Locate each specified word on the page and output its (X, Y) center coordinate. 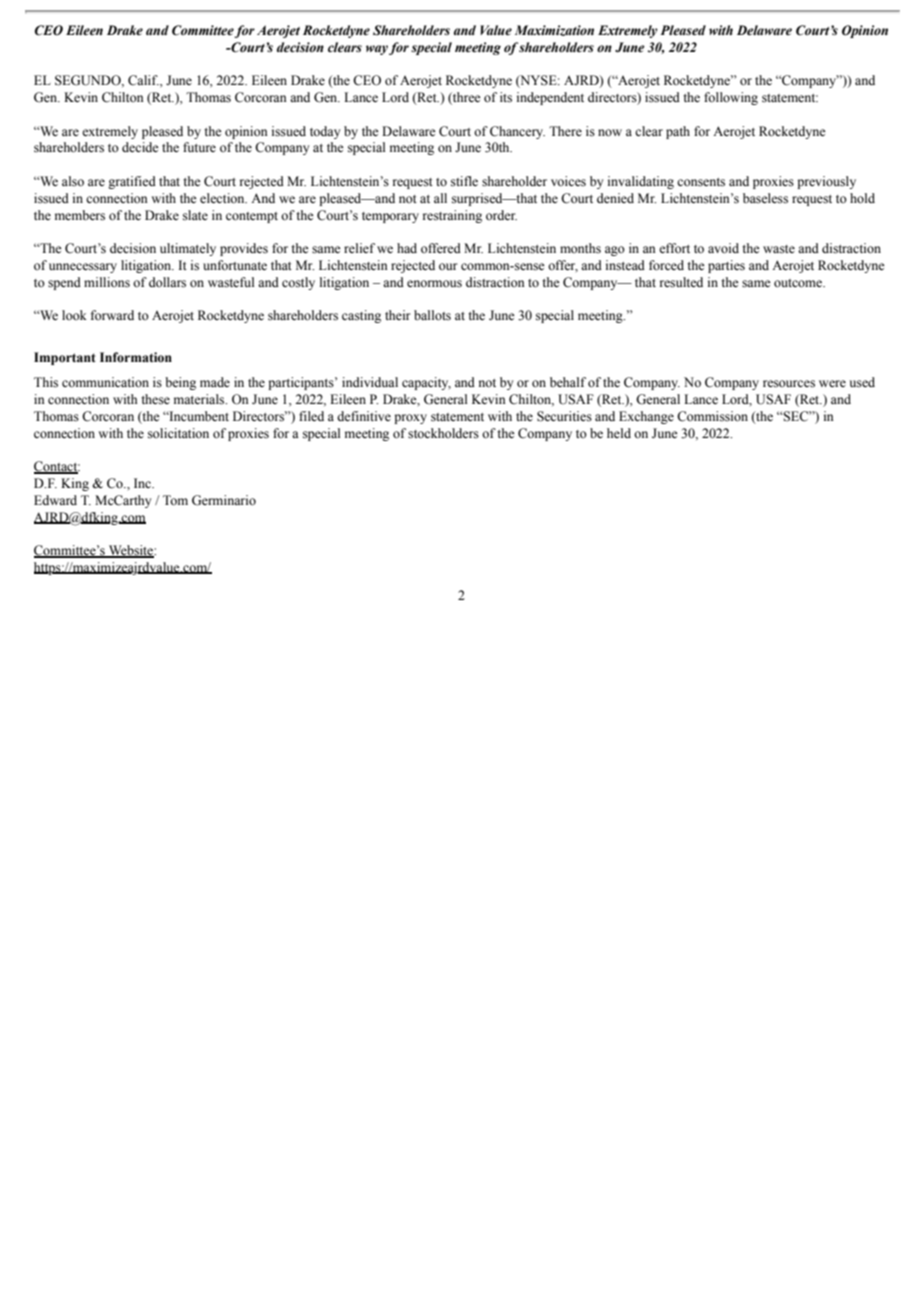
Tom (175, 500)
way (377, 50)
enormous (434, 284)
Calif (143, 80)
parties (726, 266)
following (731, 98)
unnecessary (83, 268)
